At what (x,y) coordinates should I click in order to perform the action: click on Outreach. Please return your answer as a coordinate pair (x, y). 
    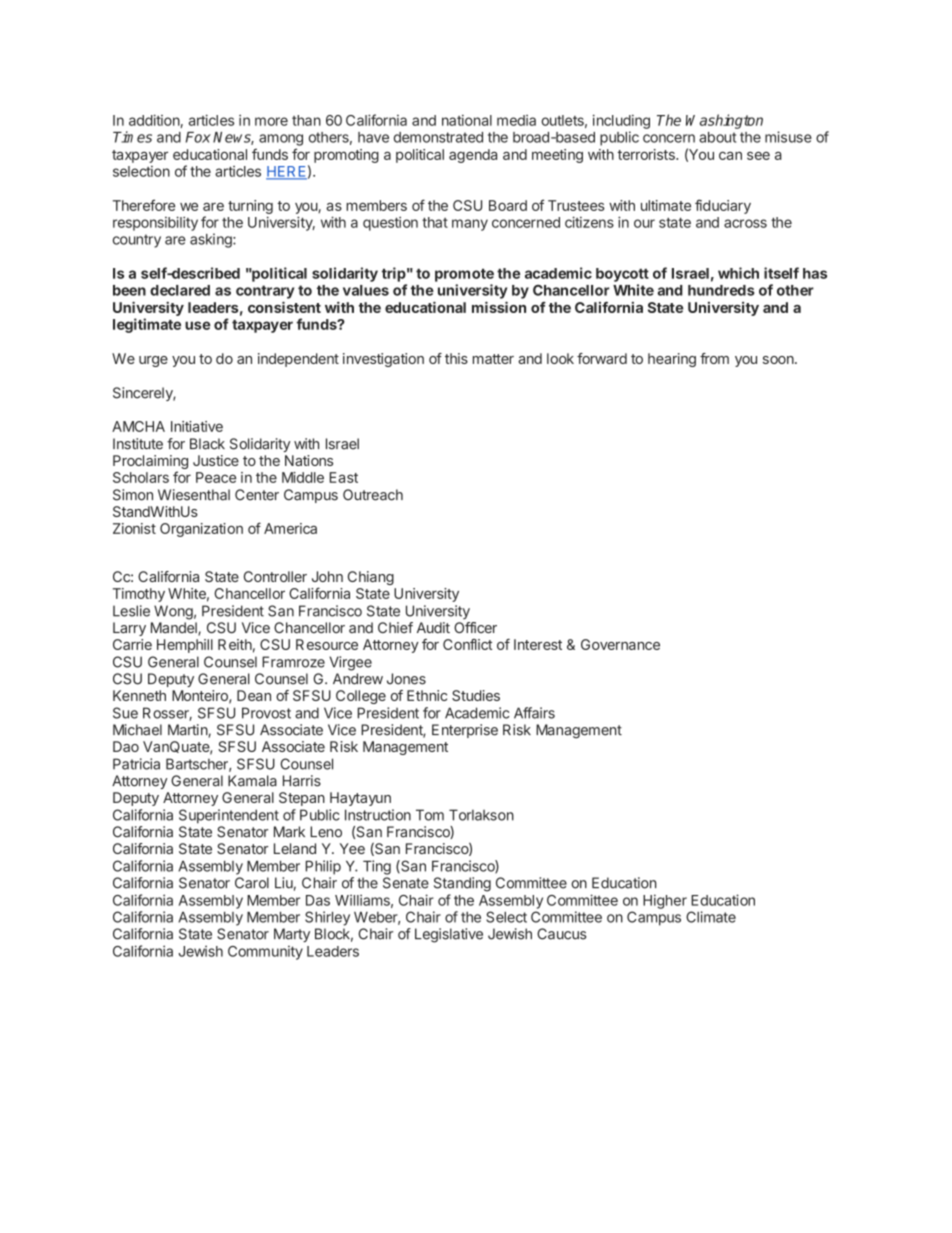
    Looking at the image, I should click on (373, 495).
